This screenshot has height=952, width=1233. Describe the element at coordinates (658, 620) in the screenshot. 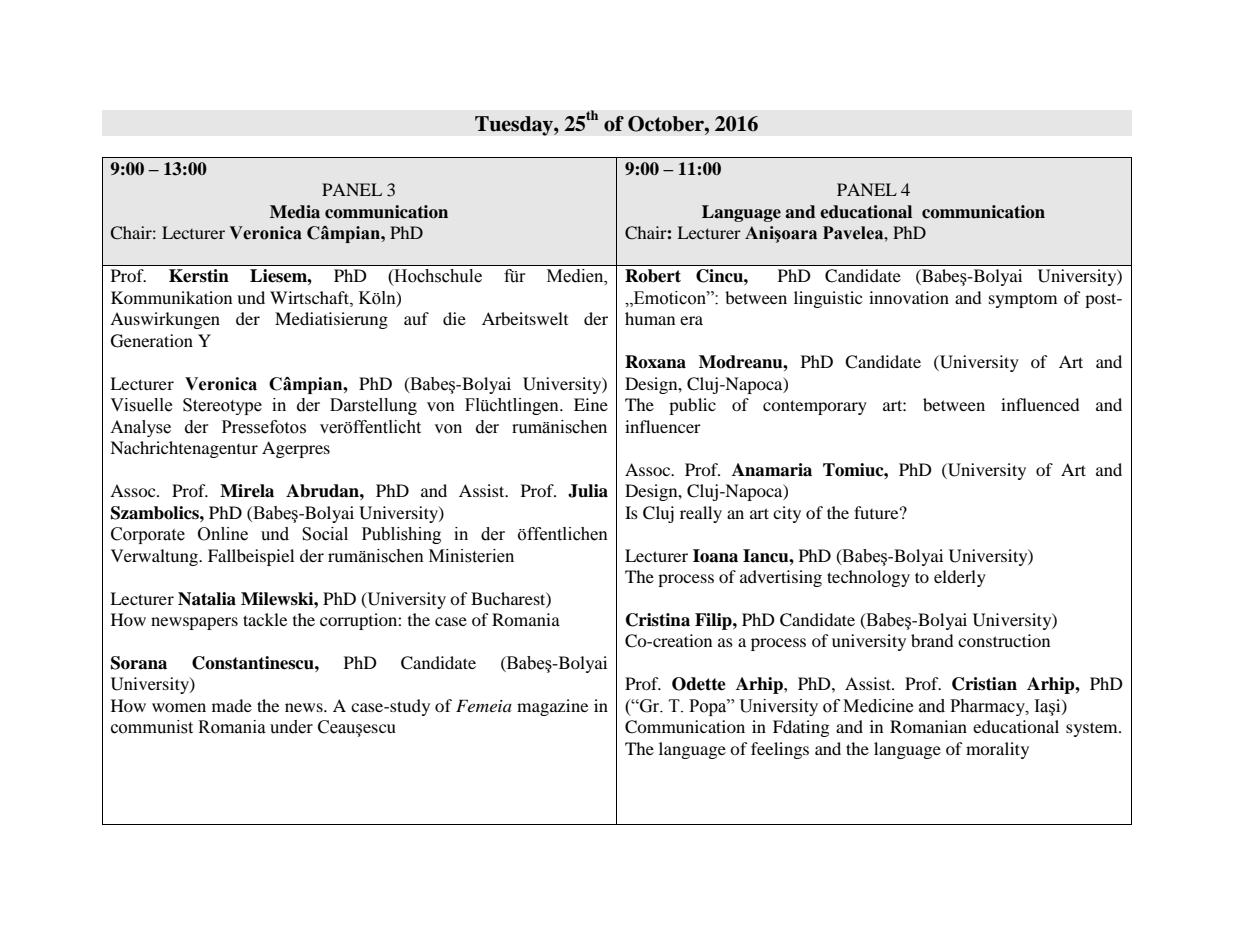

I see `Cristina` at that location.
